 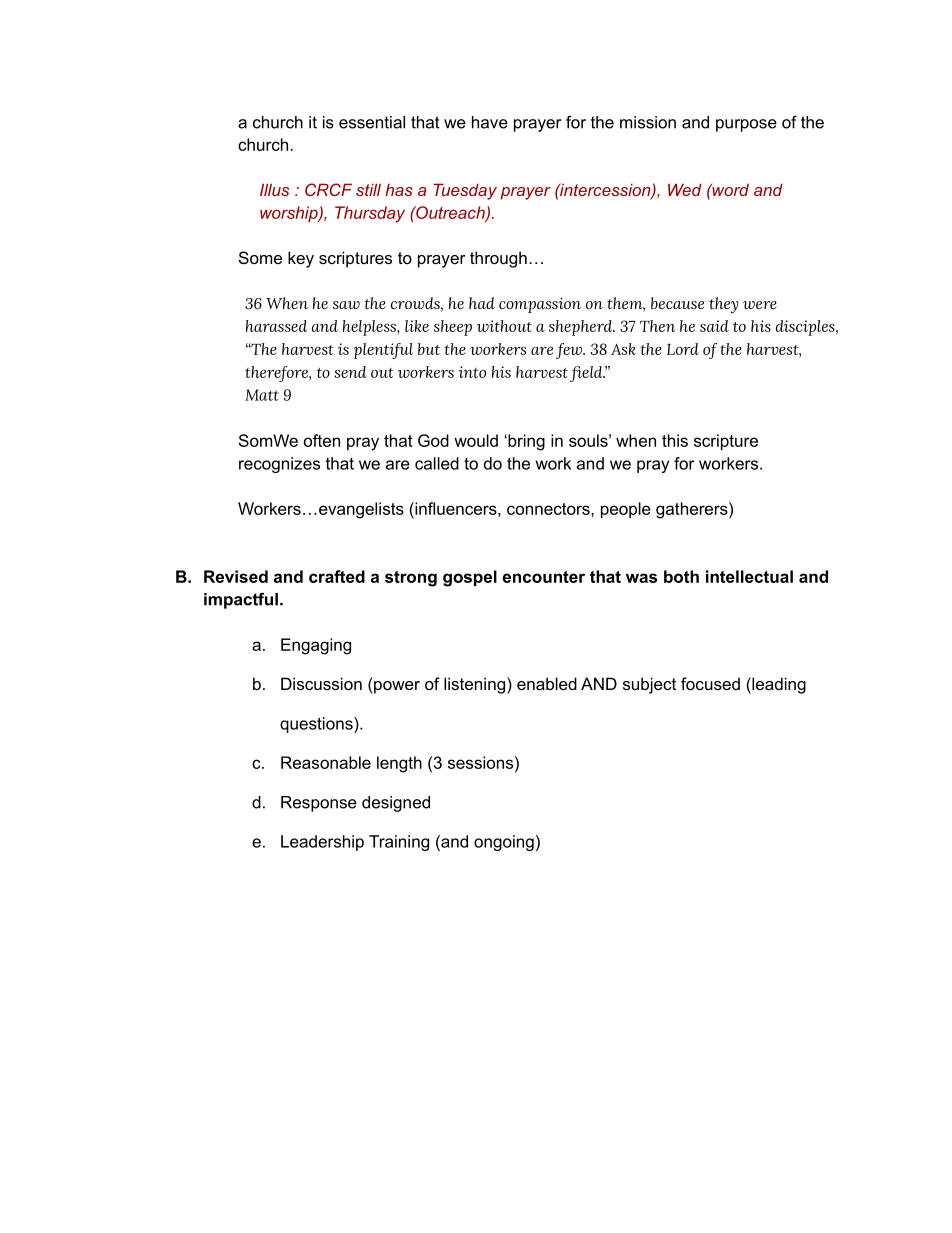 I want to click on ongoing, so click(x=504, y=843).
